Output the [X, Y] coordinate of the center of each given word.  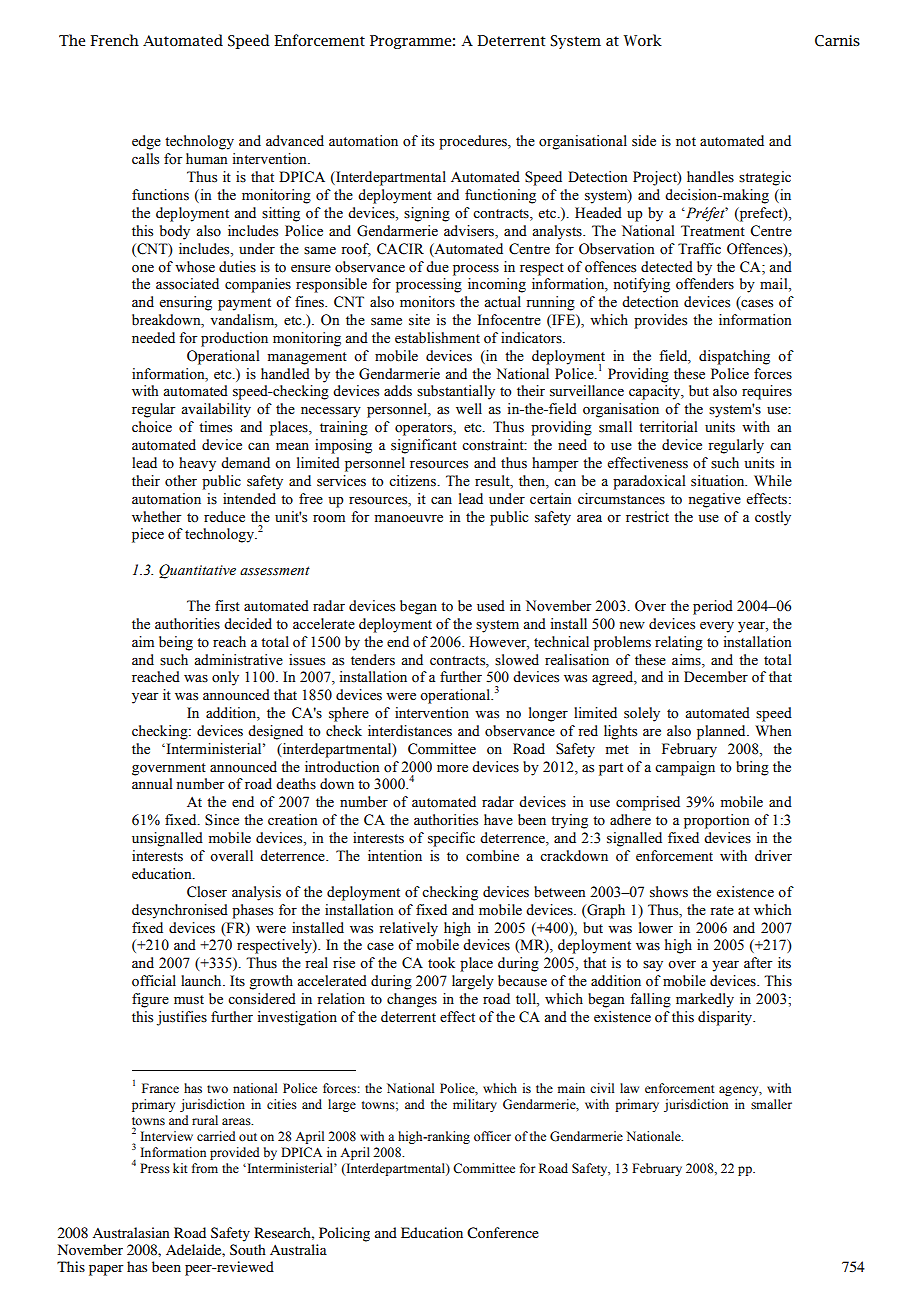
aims [687, 660]
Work [643, 40]
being [176, 643]
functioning [500, 196]
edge [146, 142]
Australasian [131, 1232]
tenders [373, 660]
